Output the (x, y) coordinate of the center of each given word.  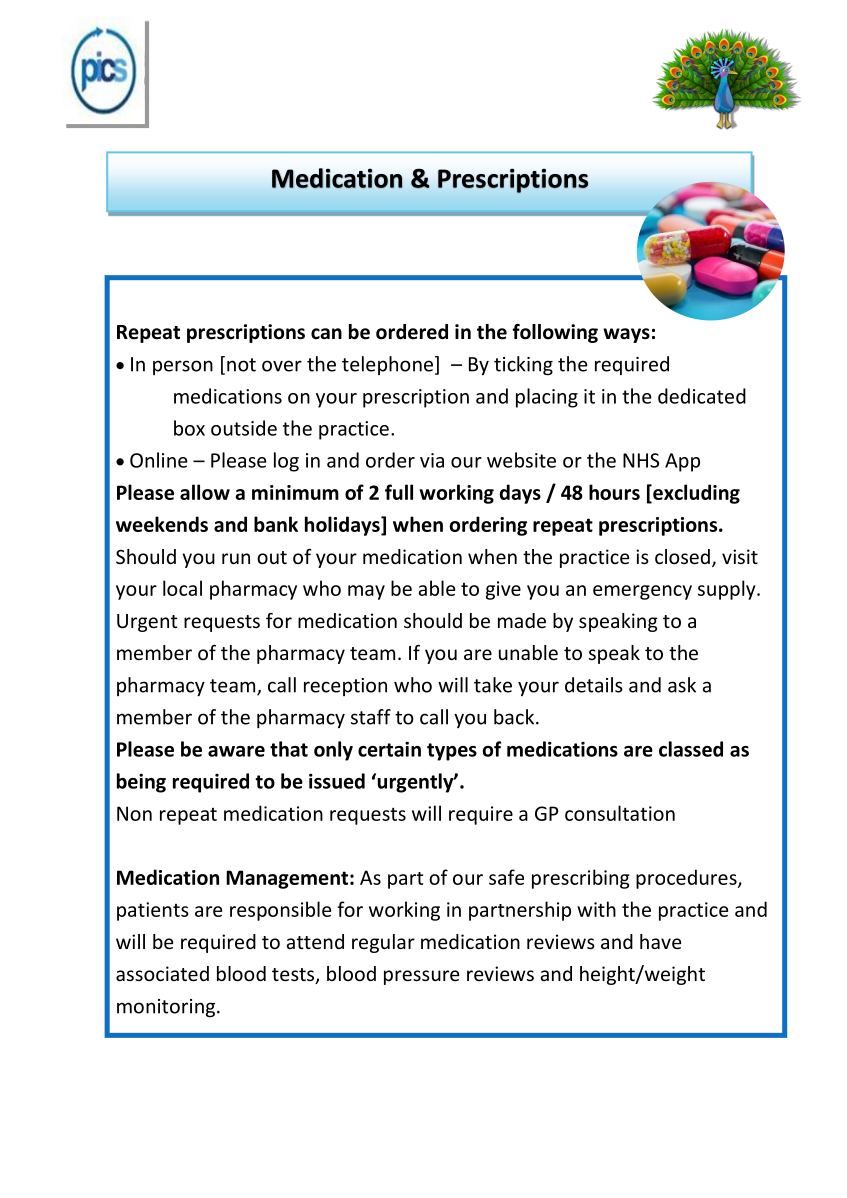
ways (626, 335)
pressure (421, 977)
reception (345, 687)
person (183, 367)
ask (682, 685)
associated (162, 973)
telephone (387, 365)
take (493, 685)
